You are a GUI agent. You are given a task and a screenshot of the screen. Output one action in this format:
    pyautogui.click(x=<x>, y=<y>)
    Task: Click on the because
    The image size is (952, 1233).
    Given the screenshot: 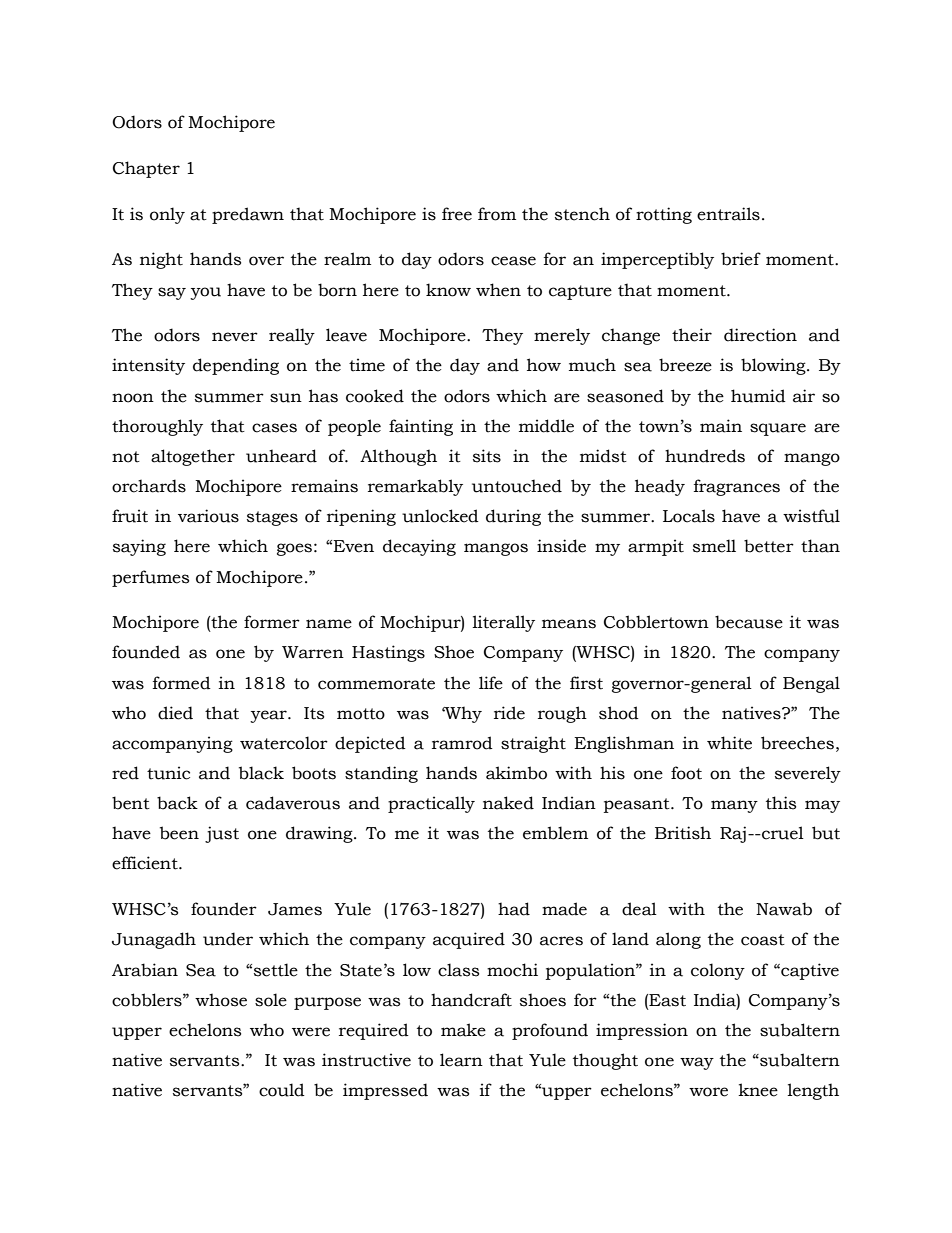 What is the action you would take?
    pyautogui.click(x=749, y=622)
